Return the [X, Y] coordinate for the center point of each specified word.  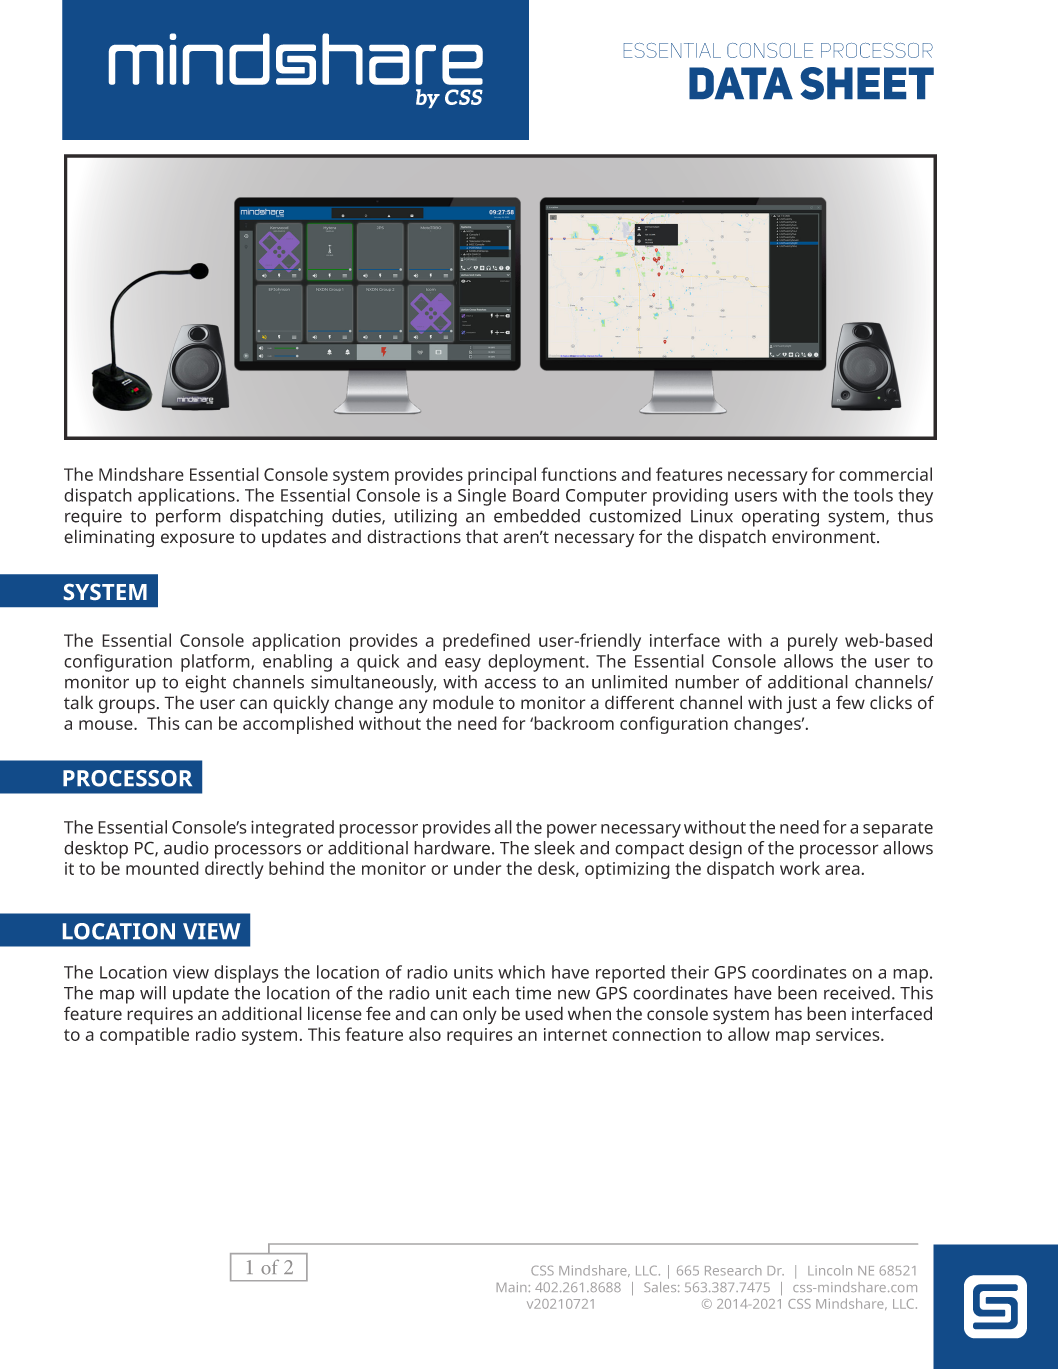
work [800, 868]
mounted [162, 868]
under [477, 868]
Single [482, 497]
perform [188, 518]
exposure [197, 540]
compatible [144, 1036]
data [741, 83]
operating [780, 518]
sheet [867, 83]
